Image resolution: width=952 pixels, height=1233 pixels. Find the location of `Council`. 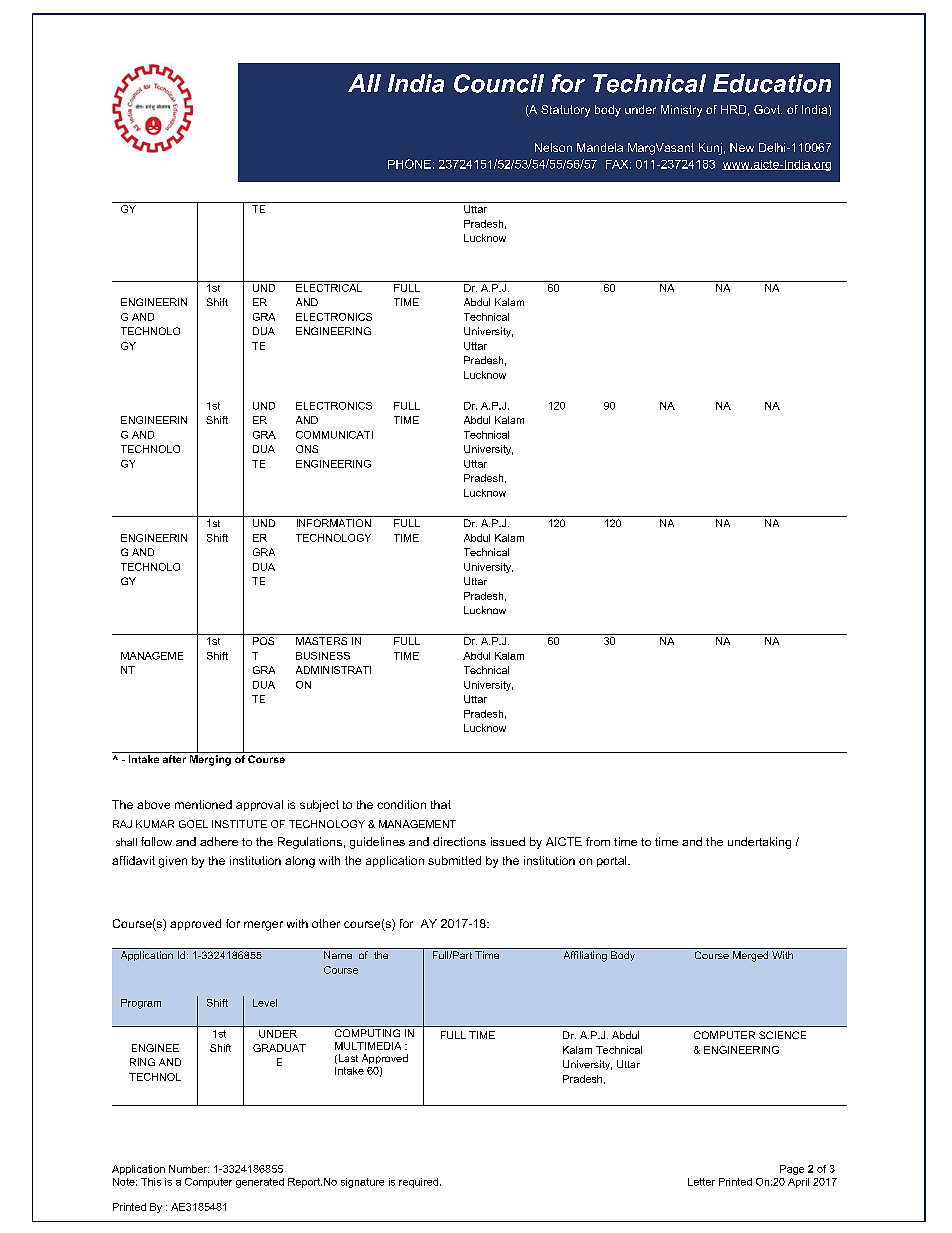

Council is located at coordinates (499, 83).
